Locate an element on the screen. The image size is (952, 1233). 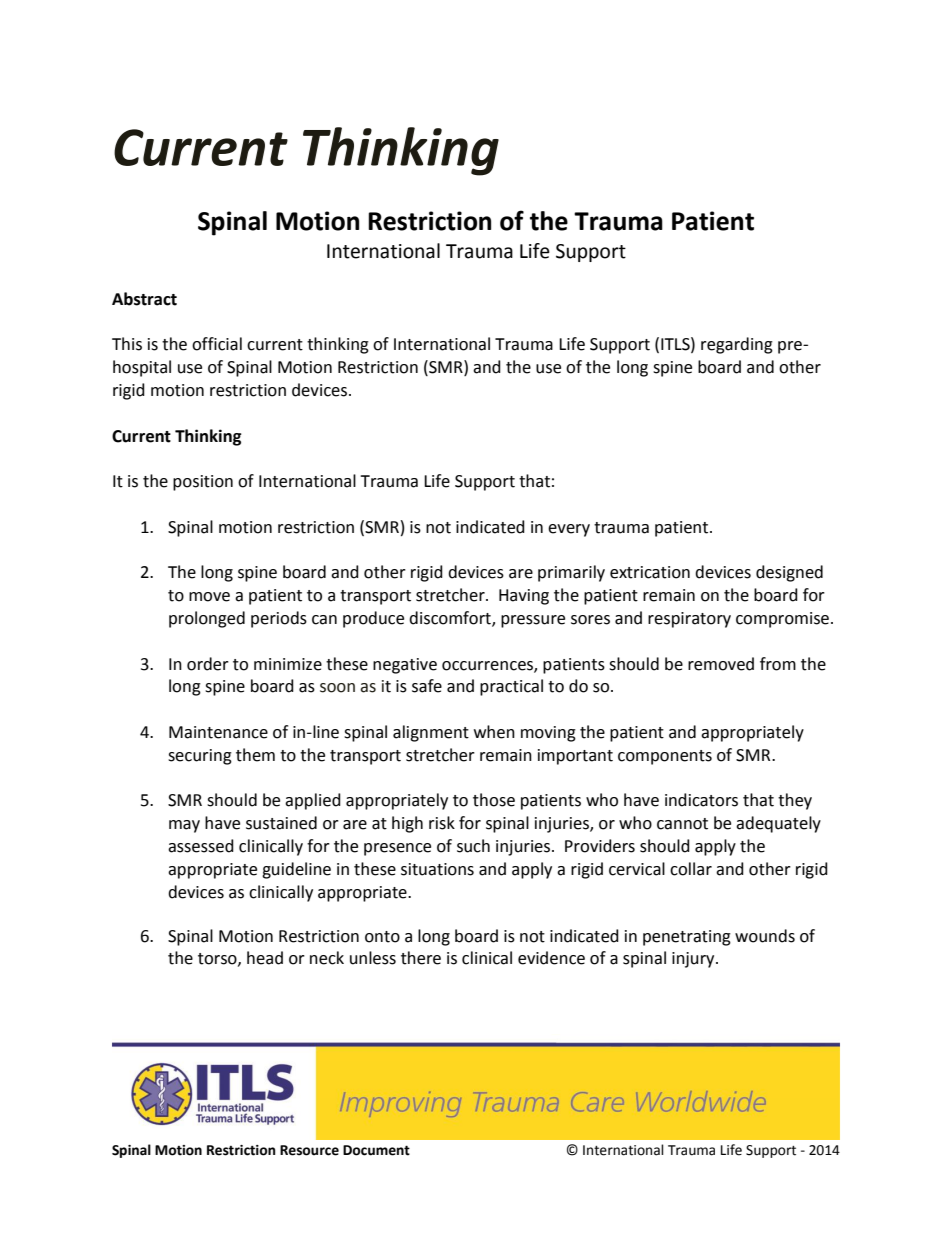
regarding is located at coordinates (737, 345).
